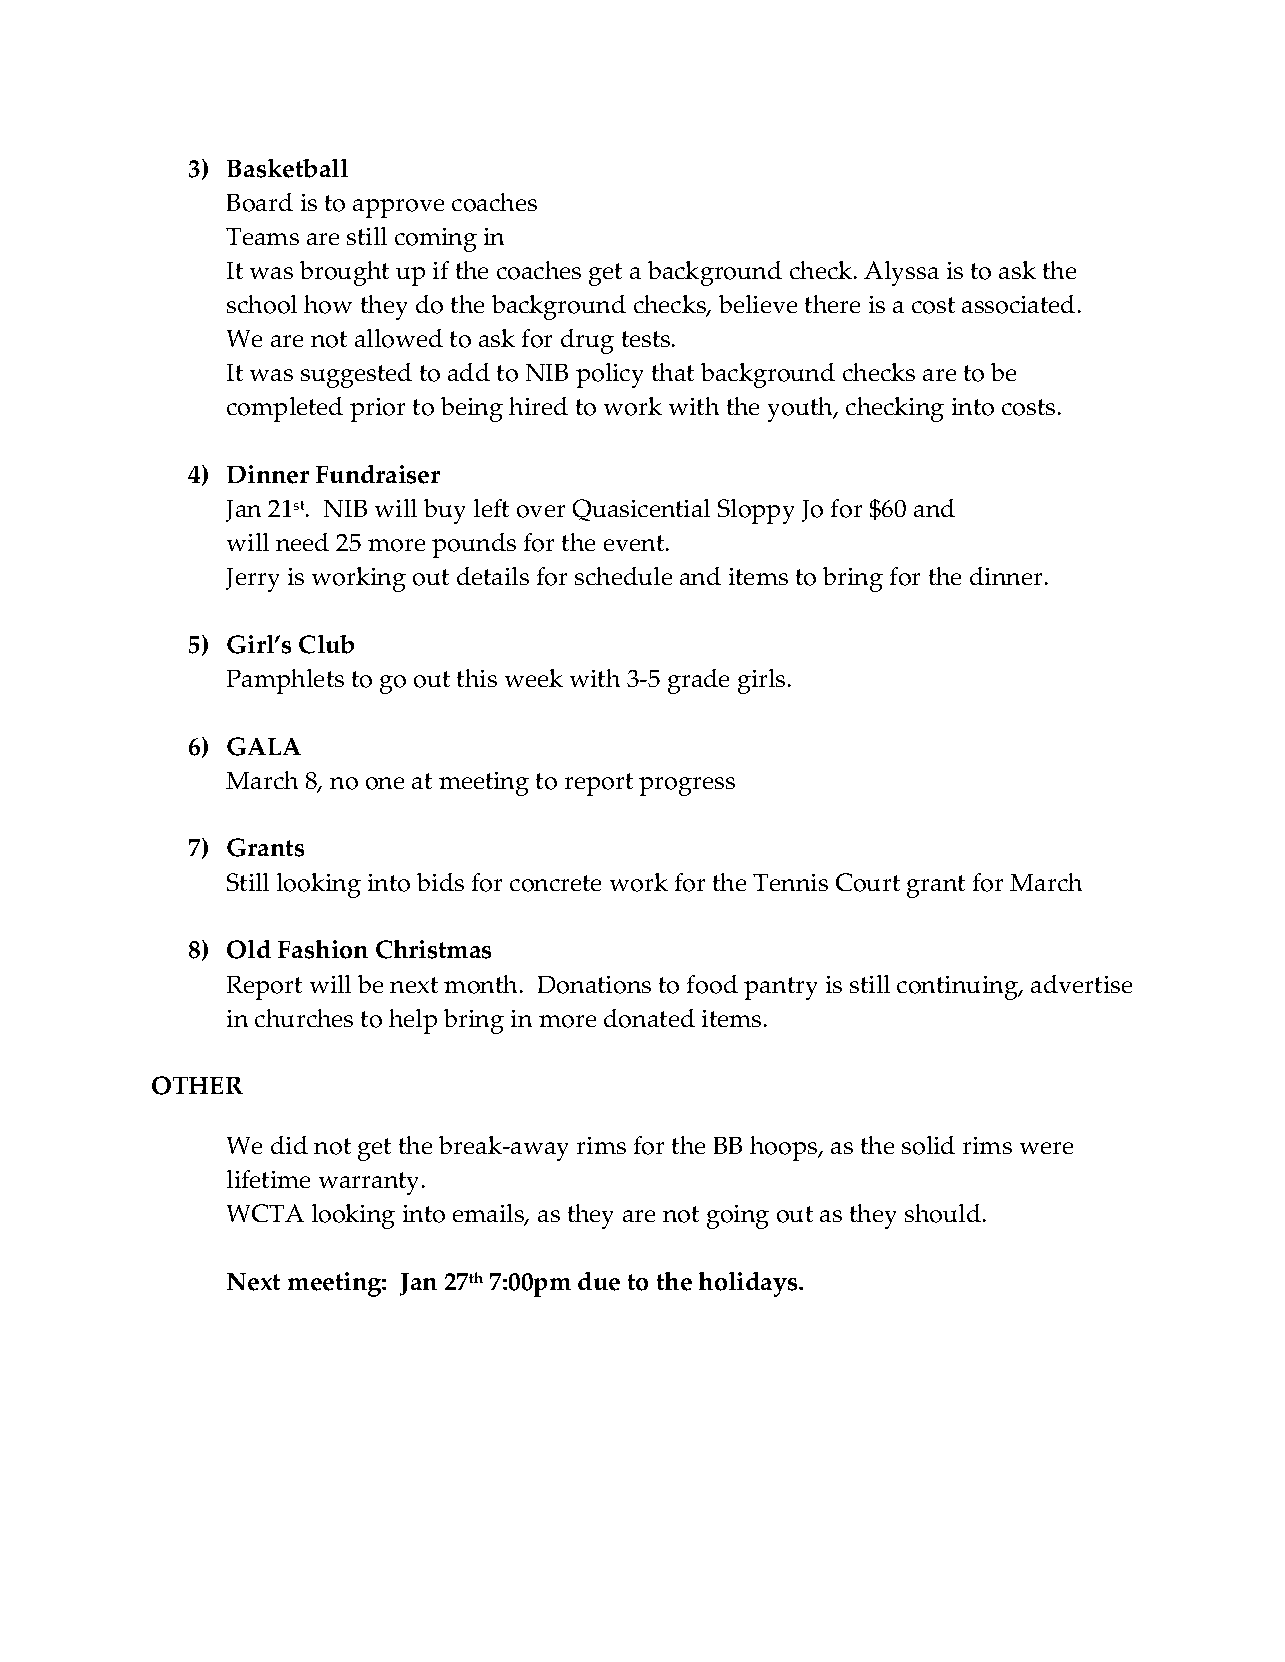 Image resolution: width=1285 pixels, height=1662 pixels. I want to click on Alyssa, so click(901, 273).
